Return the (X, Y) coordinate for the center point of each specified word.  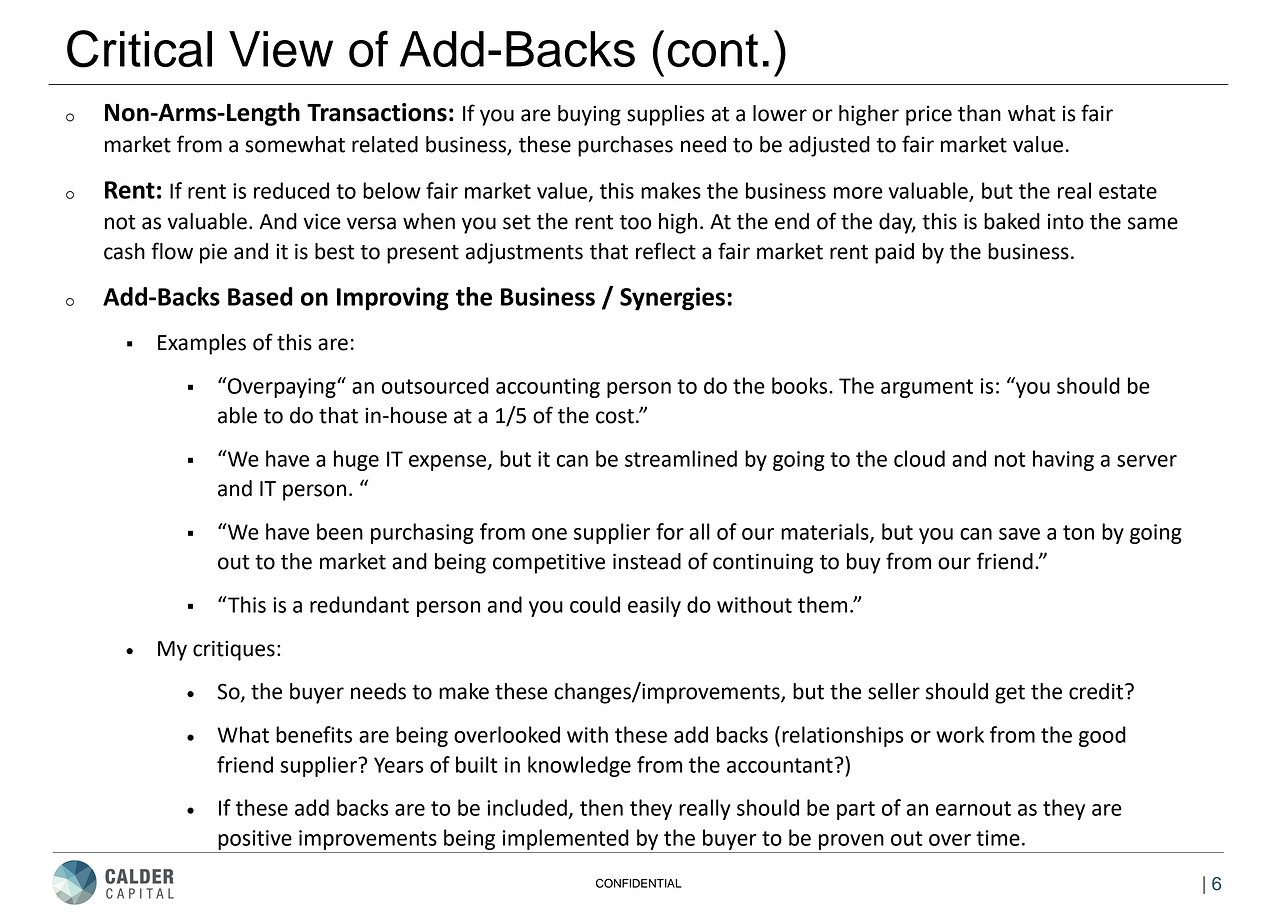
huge (356, 460)
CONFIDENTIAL (639, 883)
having (1063, 460)
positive (255, 840)
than (979, 113)
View (281, 49)
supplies (665, 115)
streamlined (681, 458)
